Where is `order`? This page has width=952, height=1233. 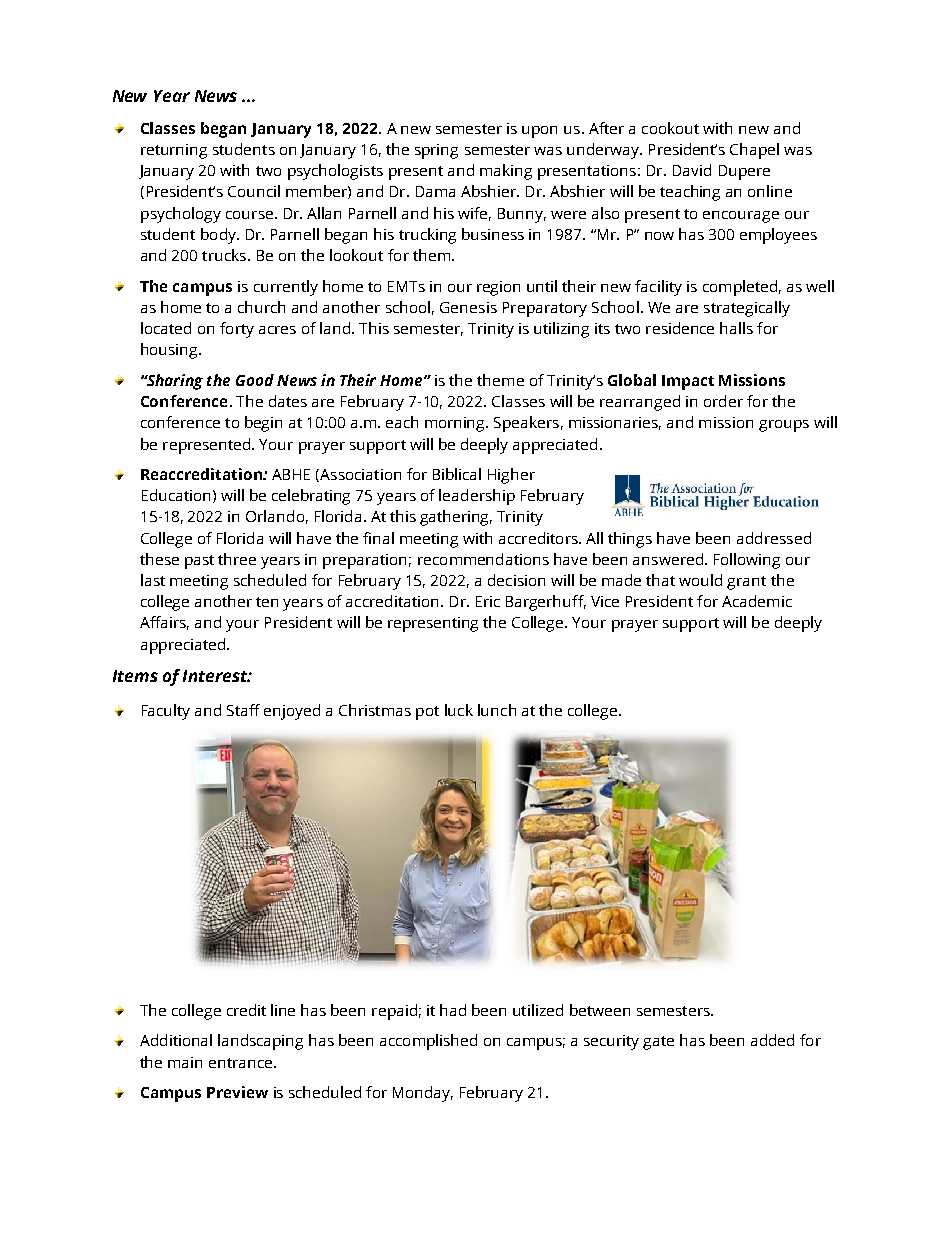
order is located at coordinates (723, 401).
